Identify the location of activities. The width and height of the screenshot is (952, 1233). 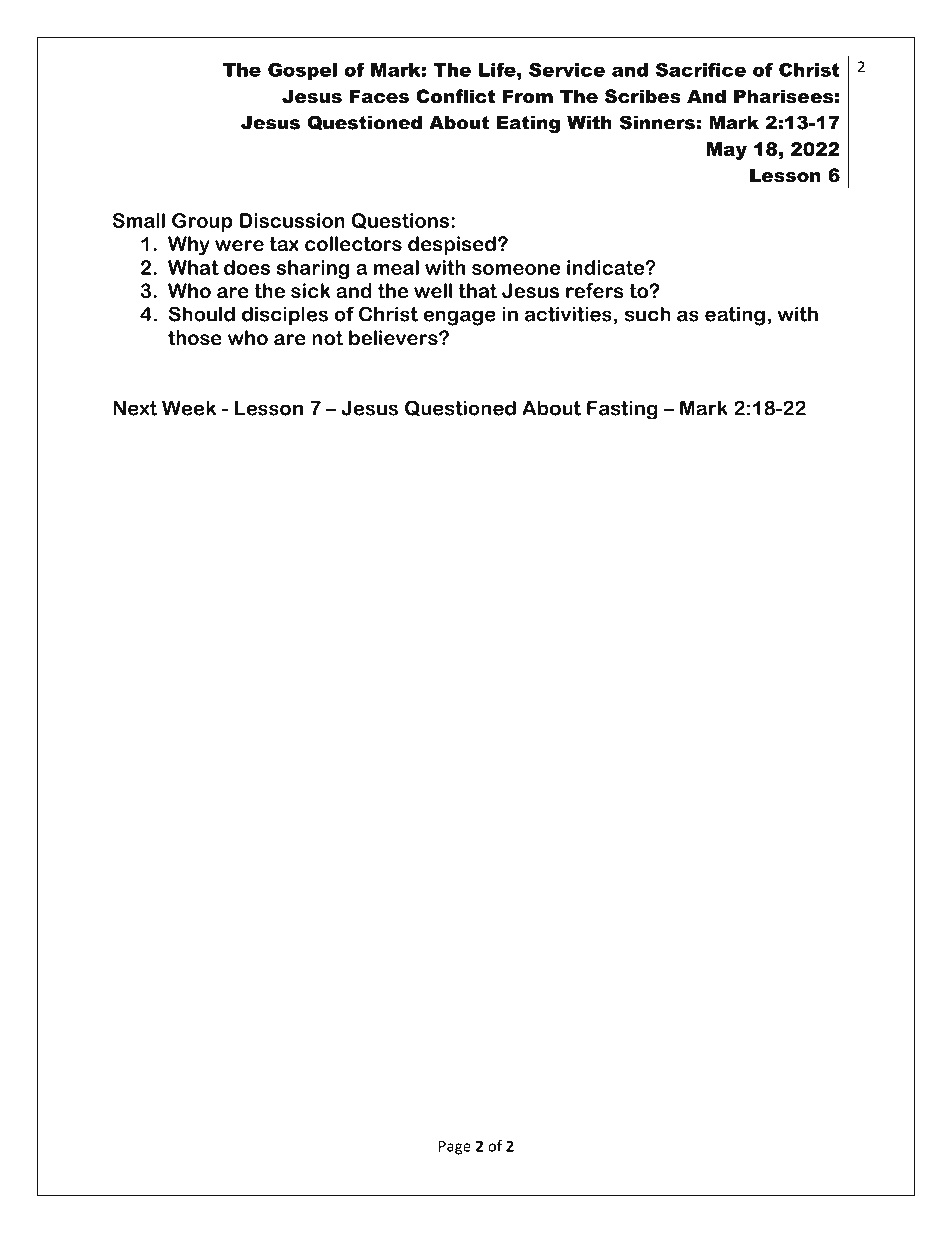
(568, 314).
